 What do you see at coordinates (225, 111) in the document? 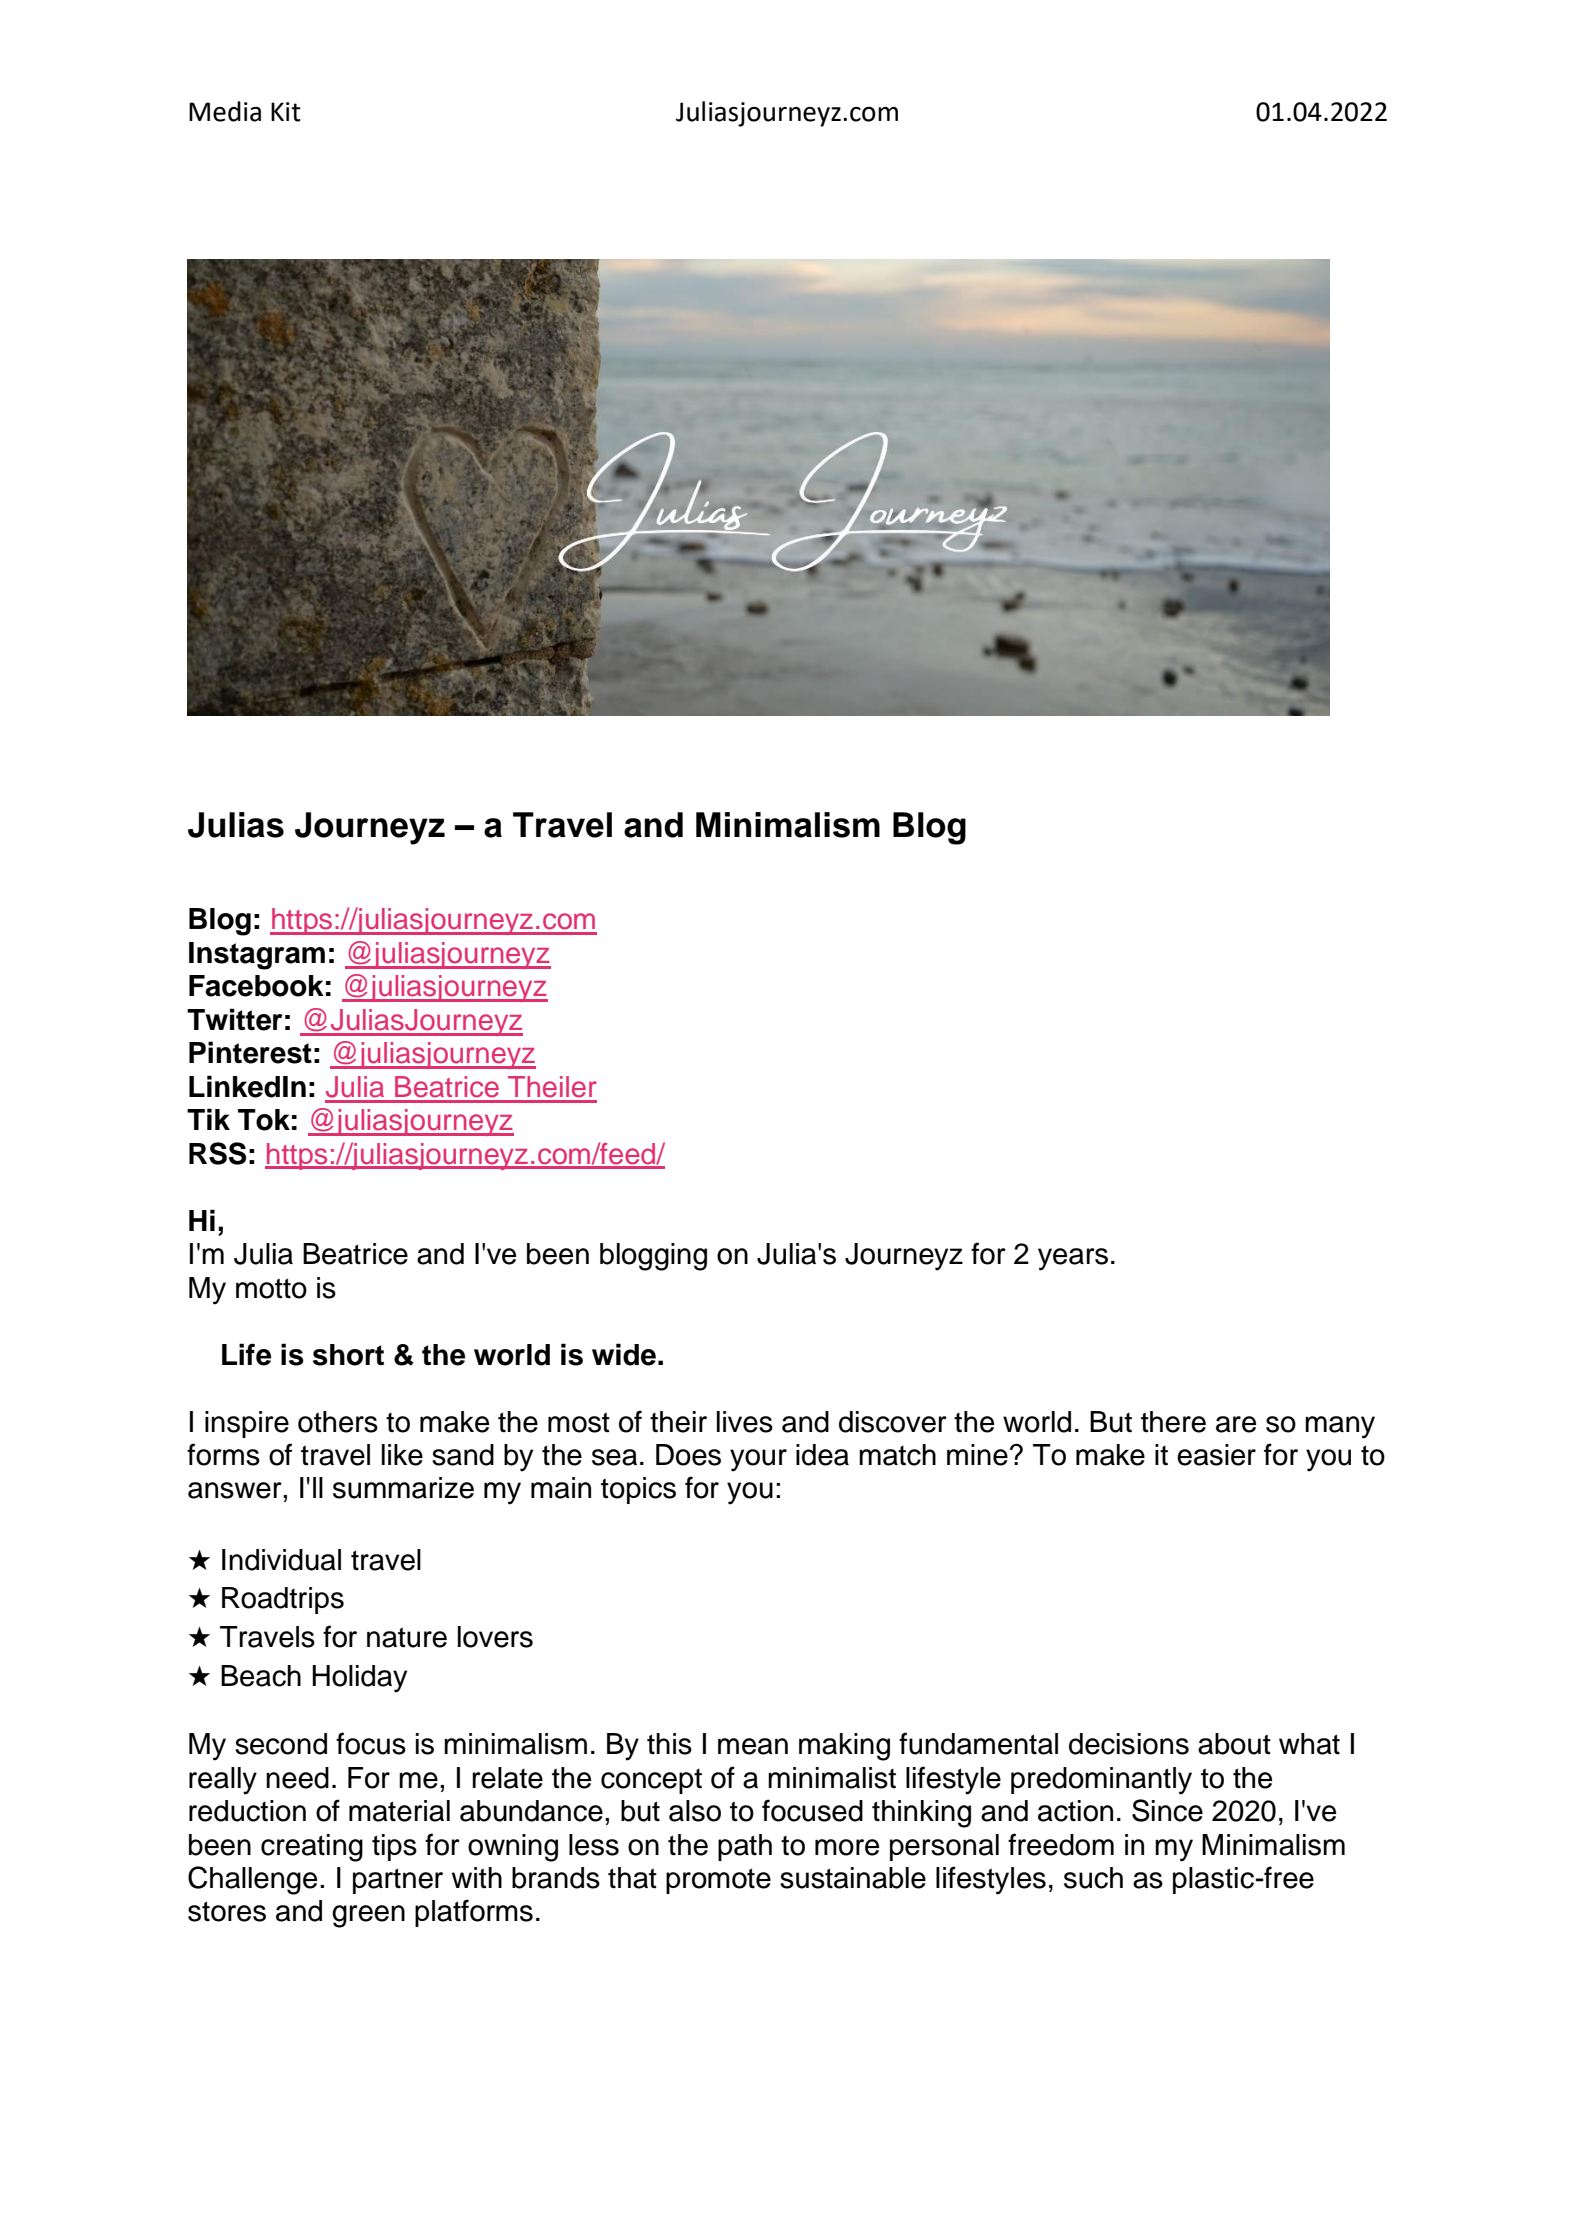
I see `Media` at bounding box center [225, 111].
